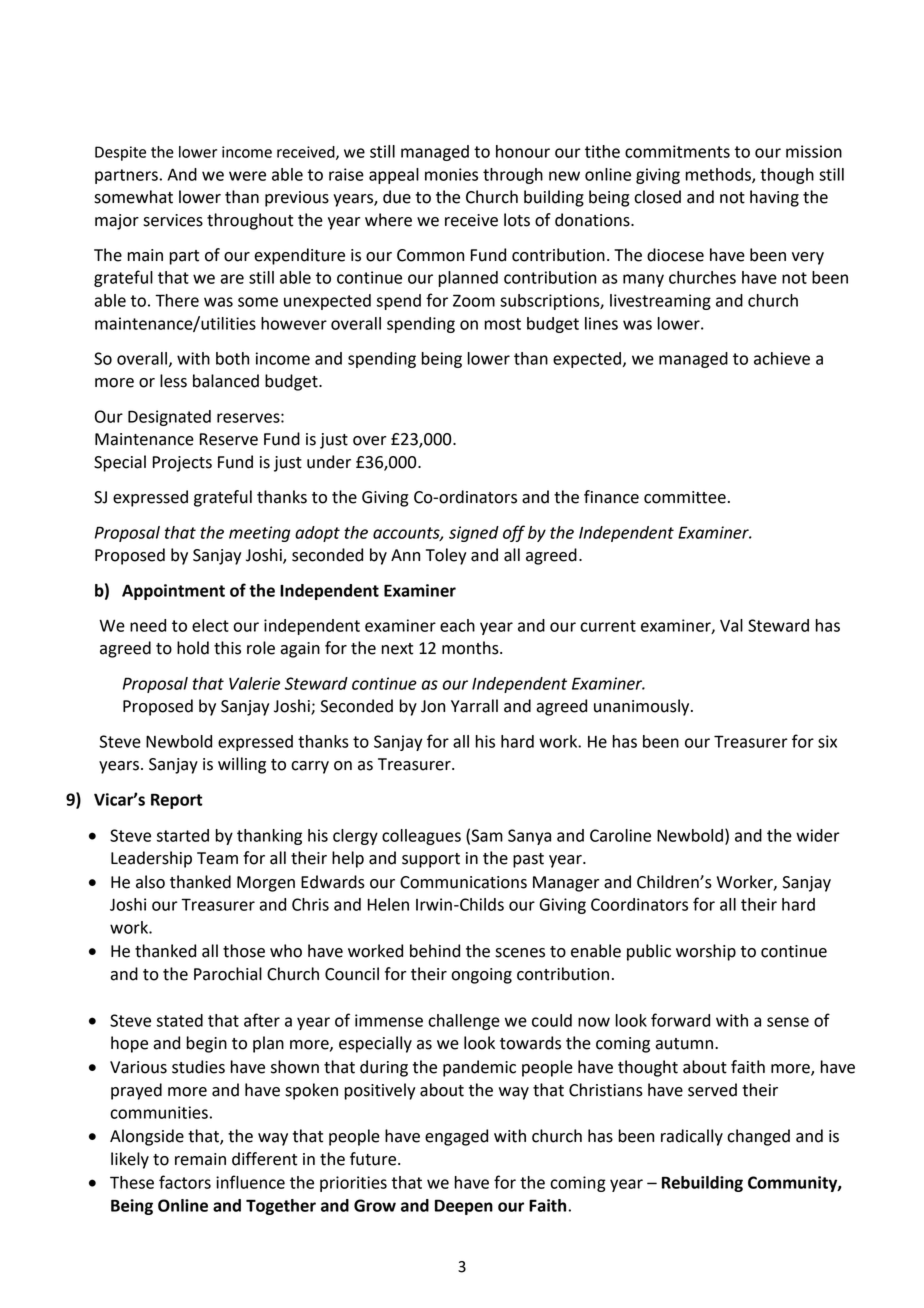 The image size is (924, 1308). Describe the element at coordinates (471, 648) in the page. I see `months` at that location.
